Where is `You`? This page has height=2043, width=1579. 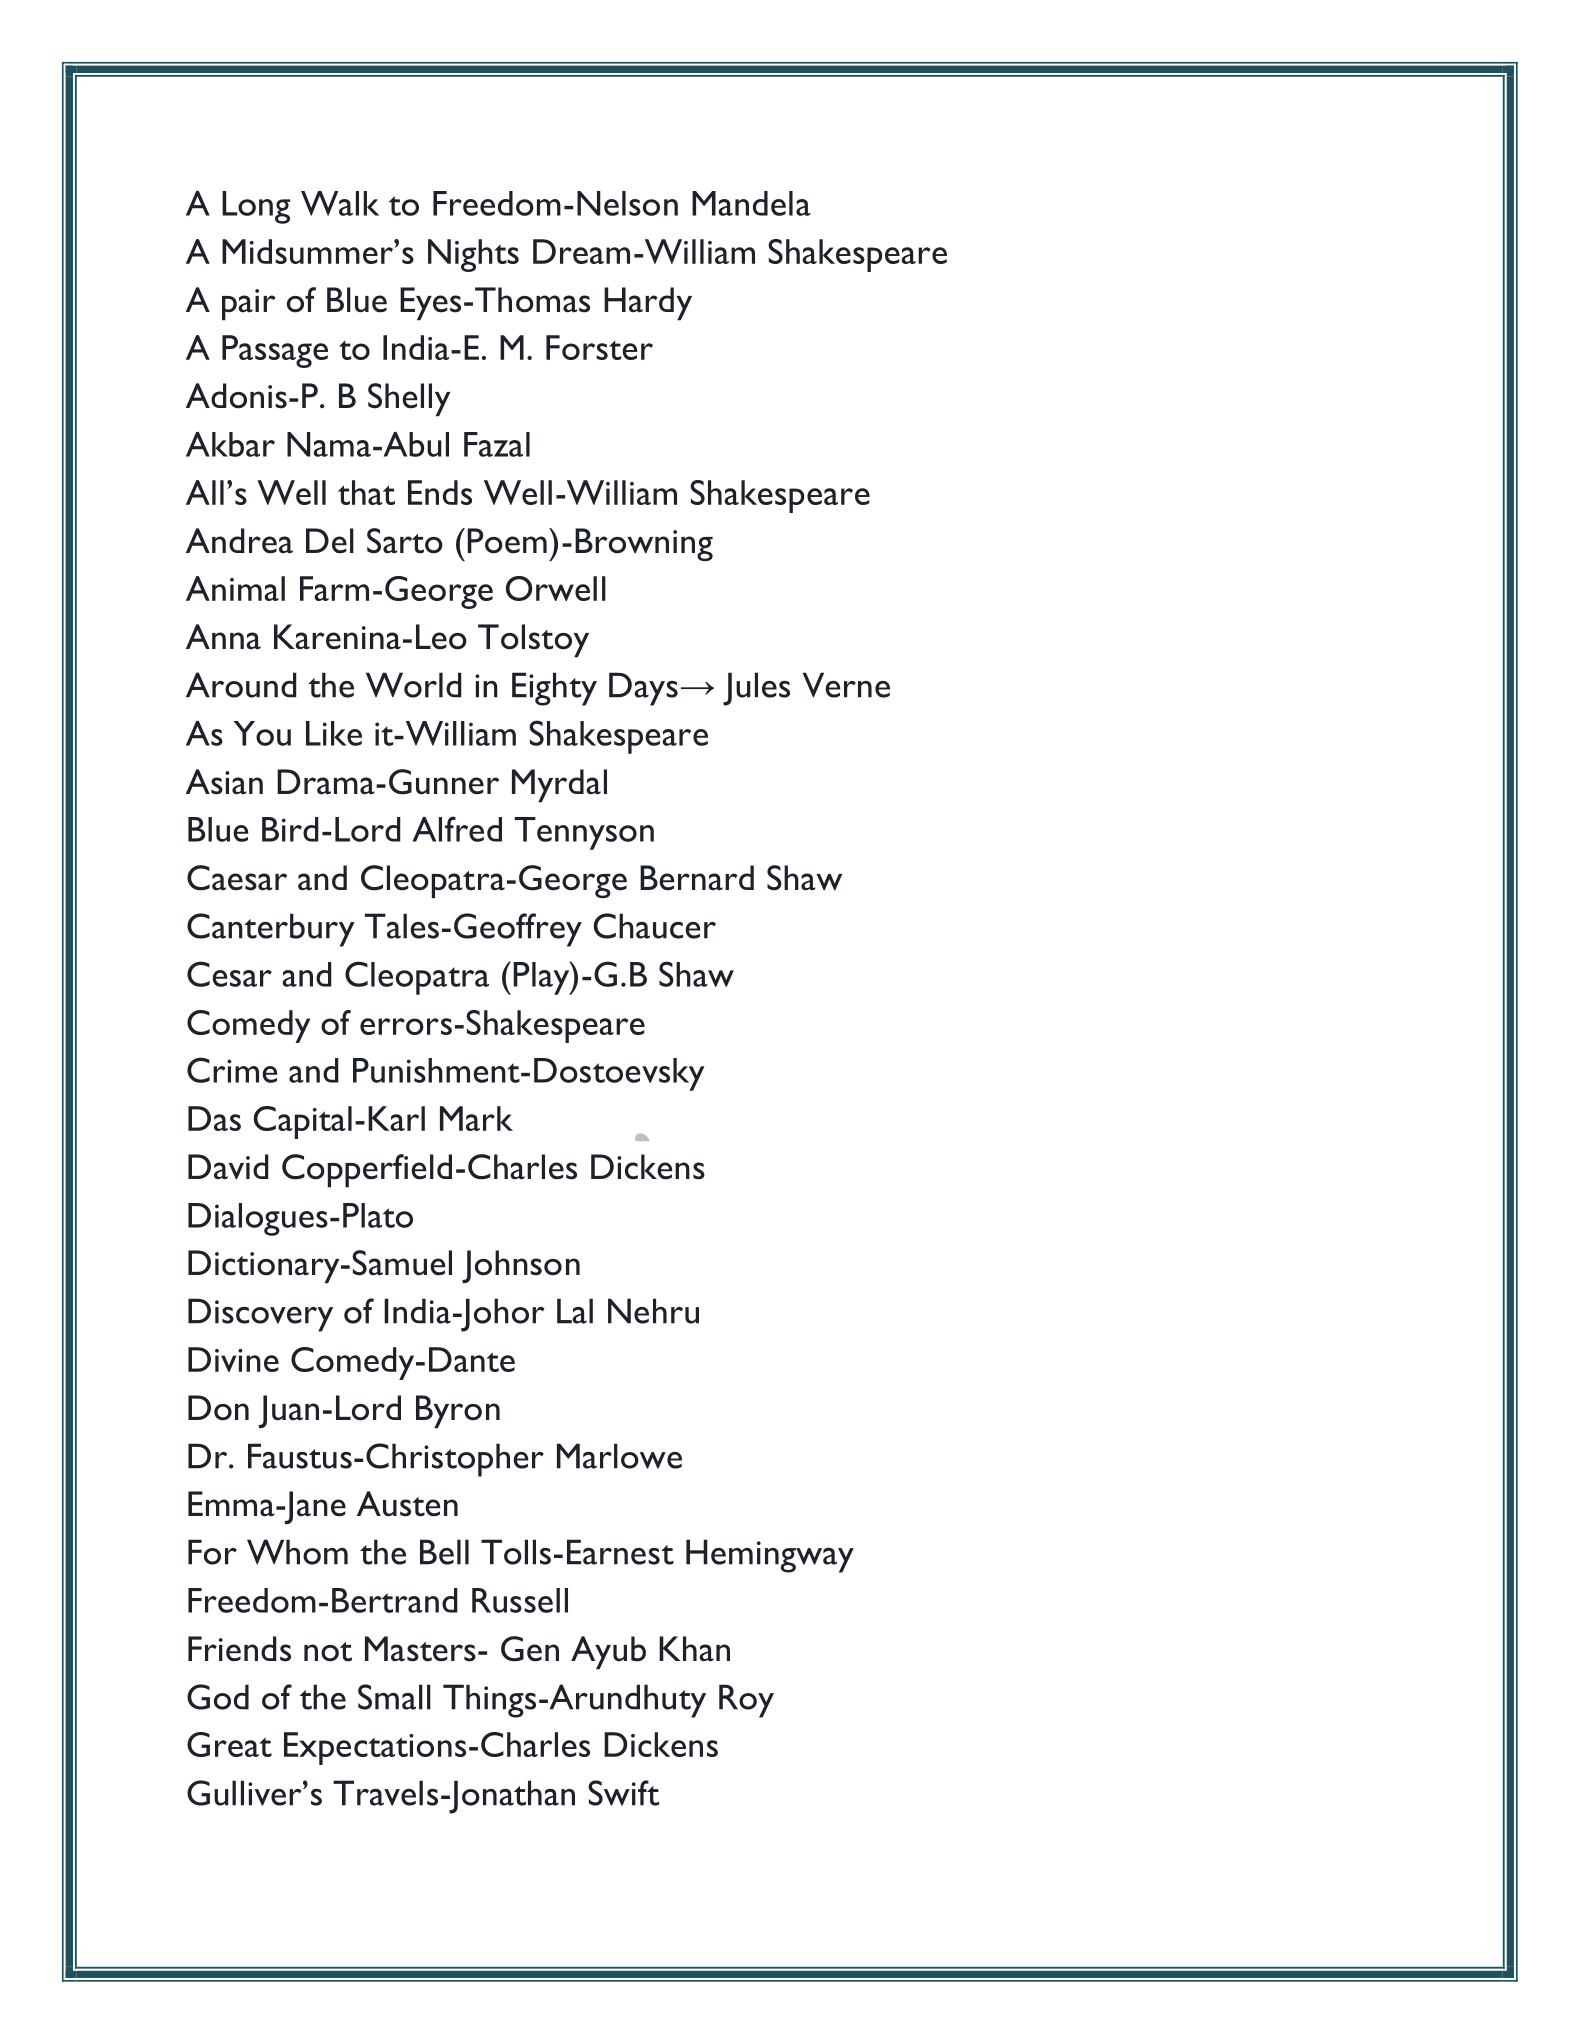 You is located at coordinates (262, 733).
